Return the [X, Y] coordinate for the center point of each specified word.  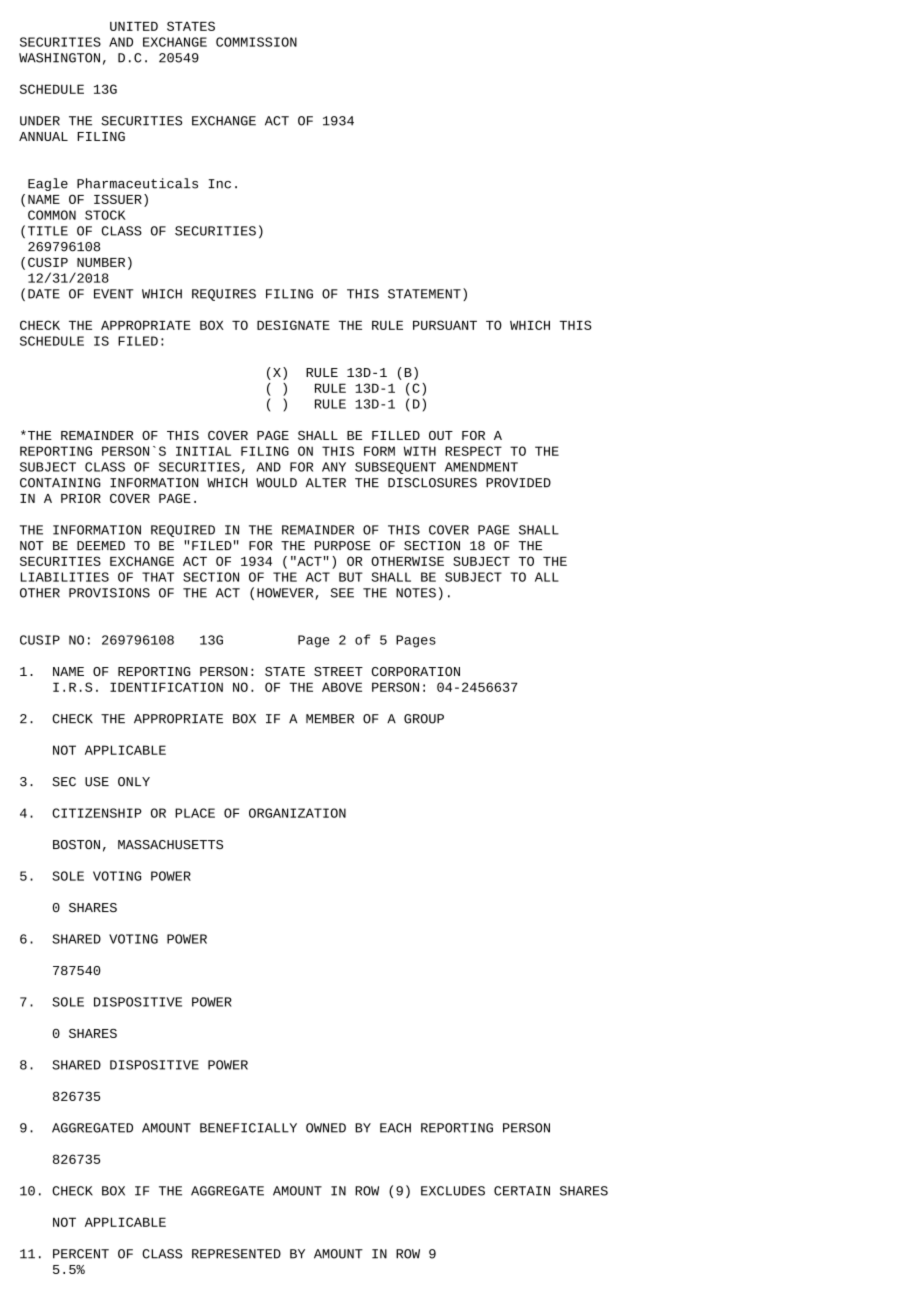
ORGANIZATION [297, 813]
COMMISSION [256, 42]
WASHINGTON [59, 58]
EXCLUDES [453, 1191]
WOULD [276, 483]
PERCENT [81, 1254]
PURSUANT [445, 325]
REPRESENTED [236, 1254]
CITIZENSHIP [97, 813]
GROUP [424, 719]
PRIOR [81, 498]
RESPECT [473, 451]
